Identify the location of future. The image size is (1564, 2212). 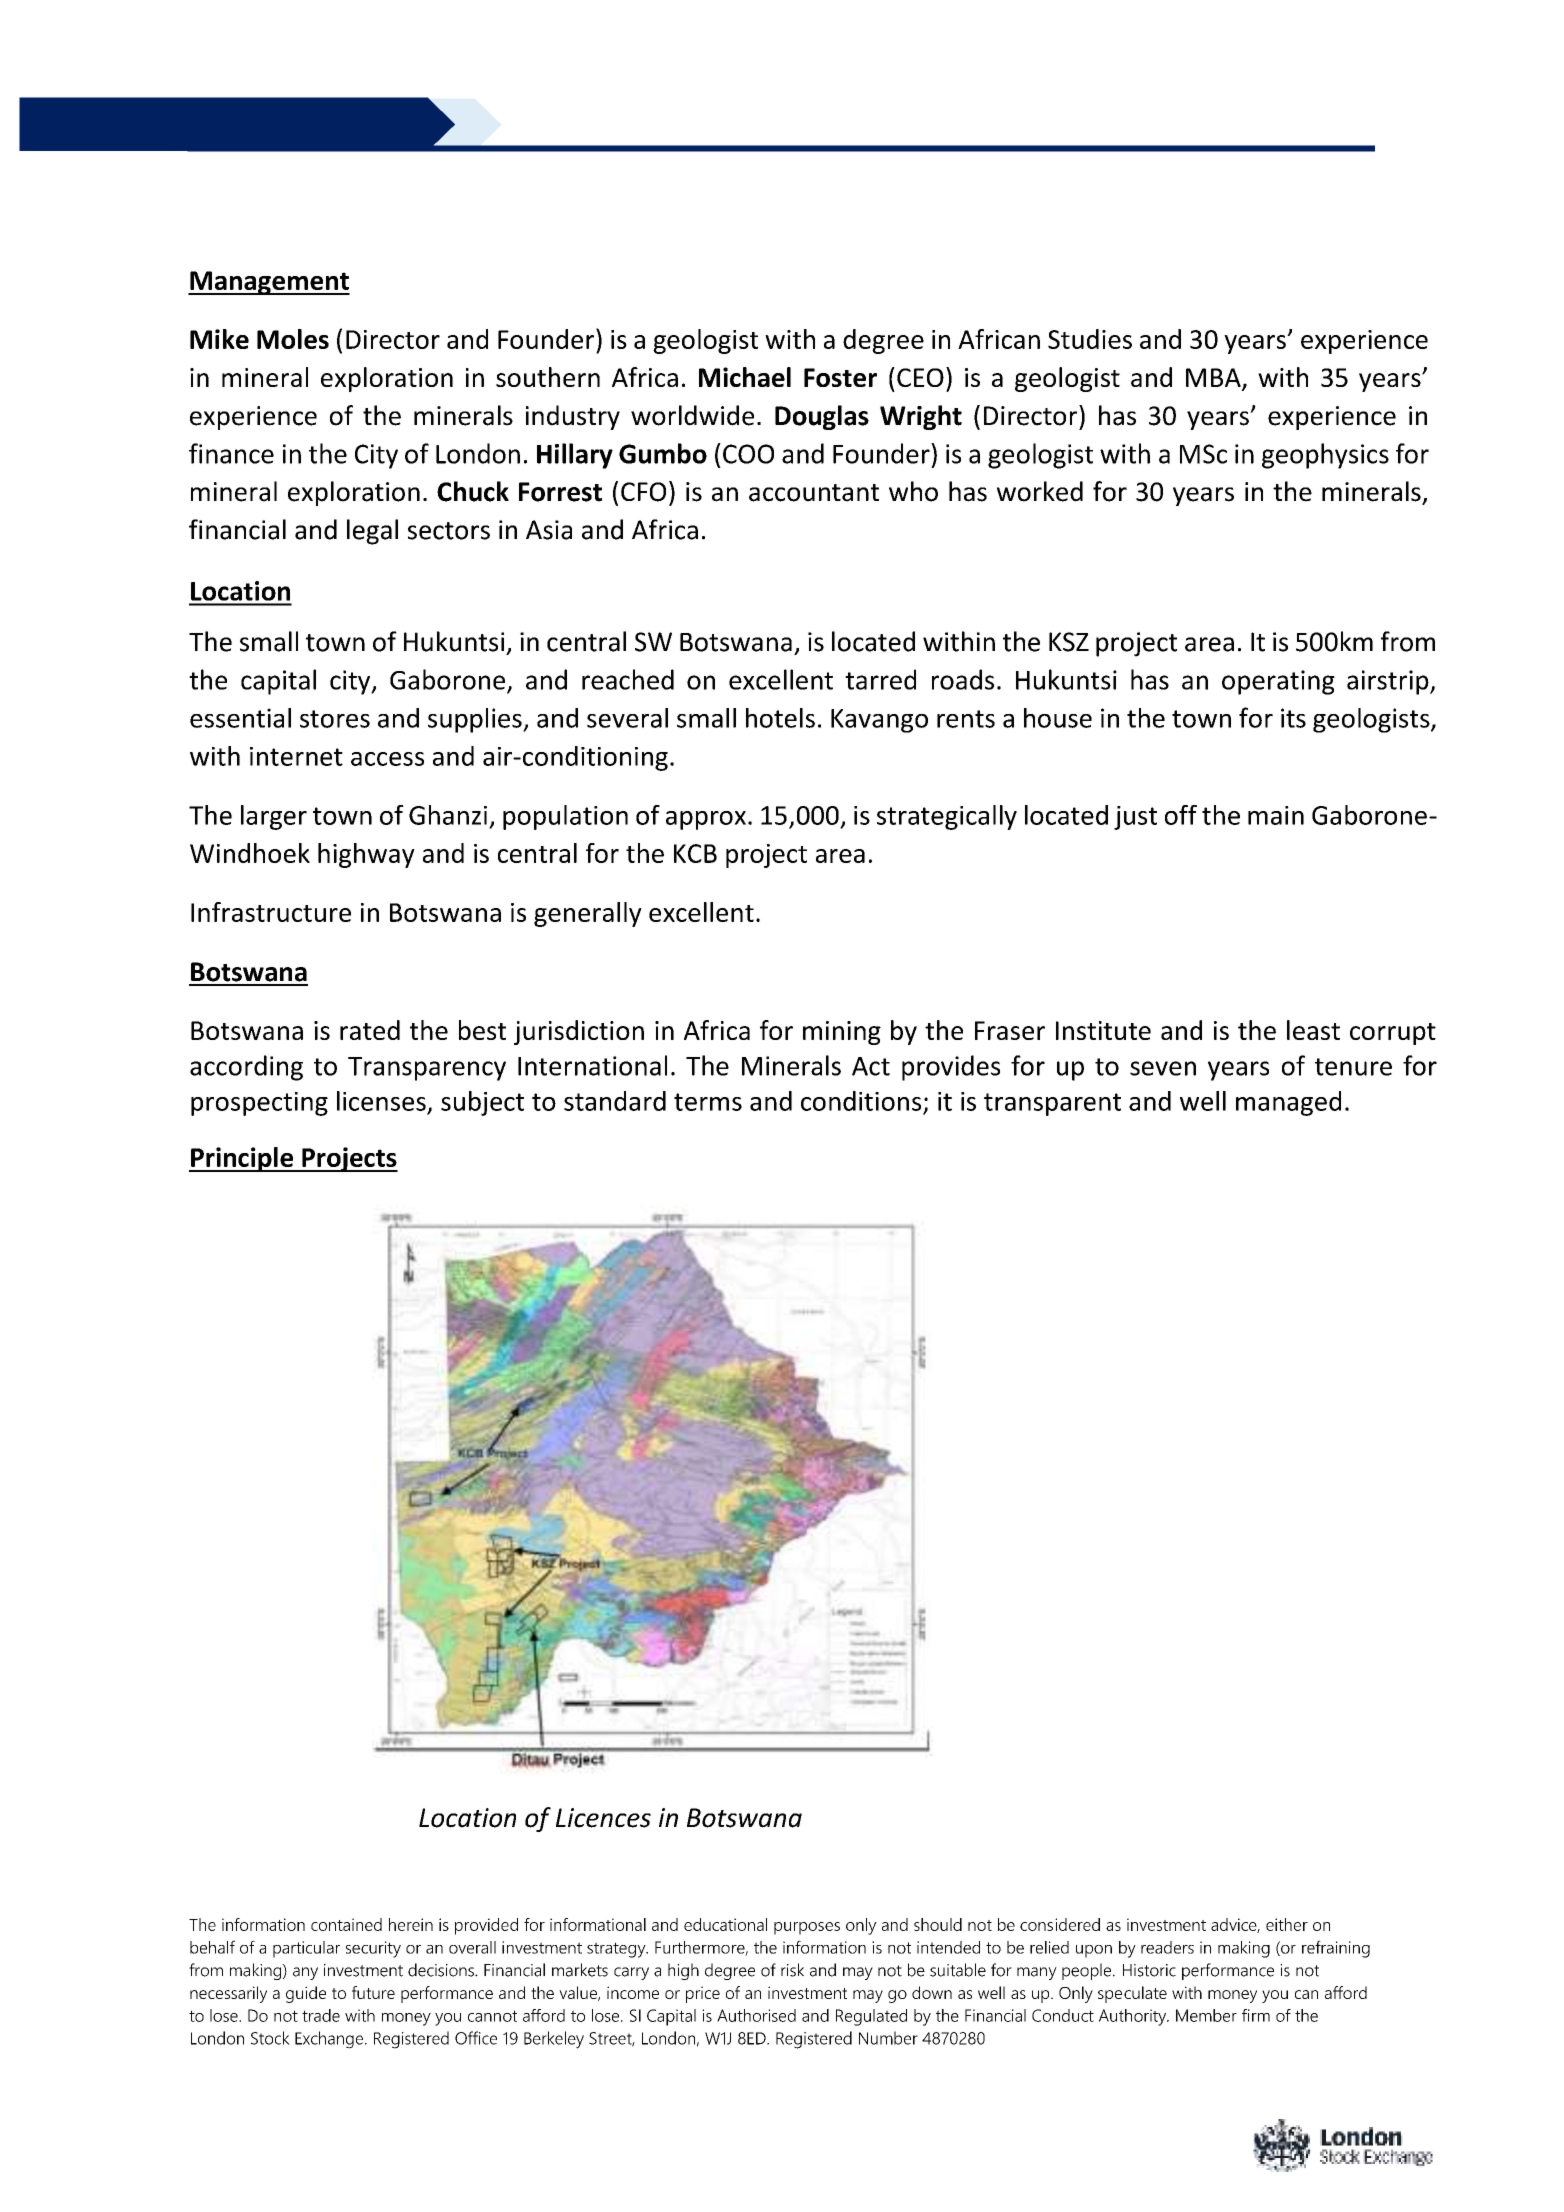
(373, 1992).
